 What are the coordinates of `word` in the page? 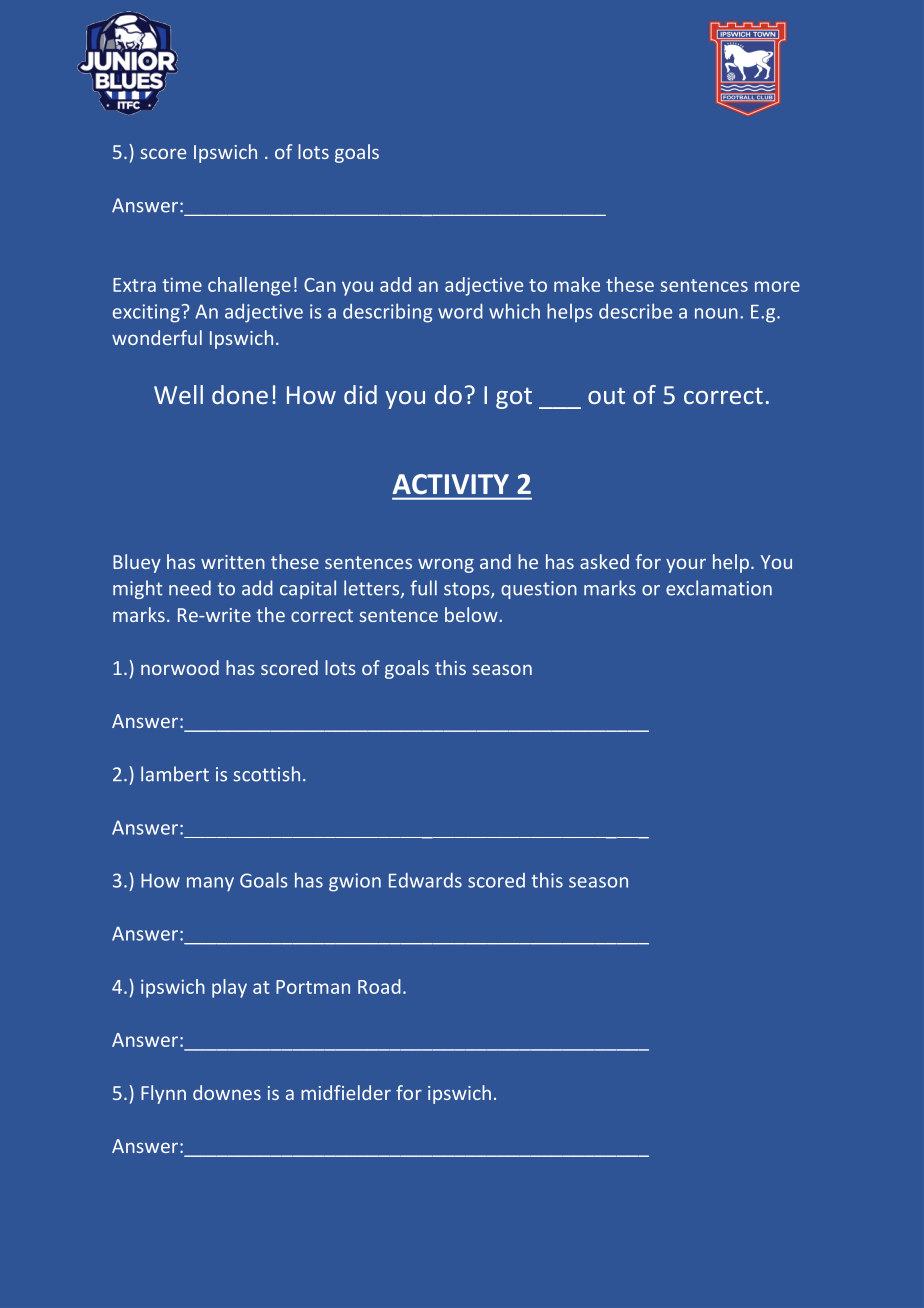 It's located at (460, 311).
